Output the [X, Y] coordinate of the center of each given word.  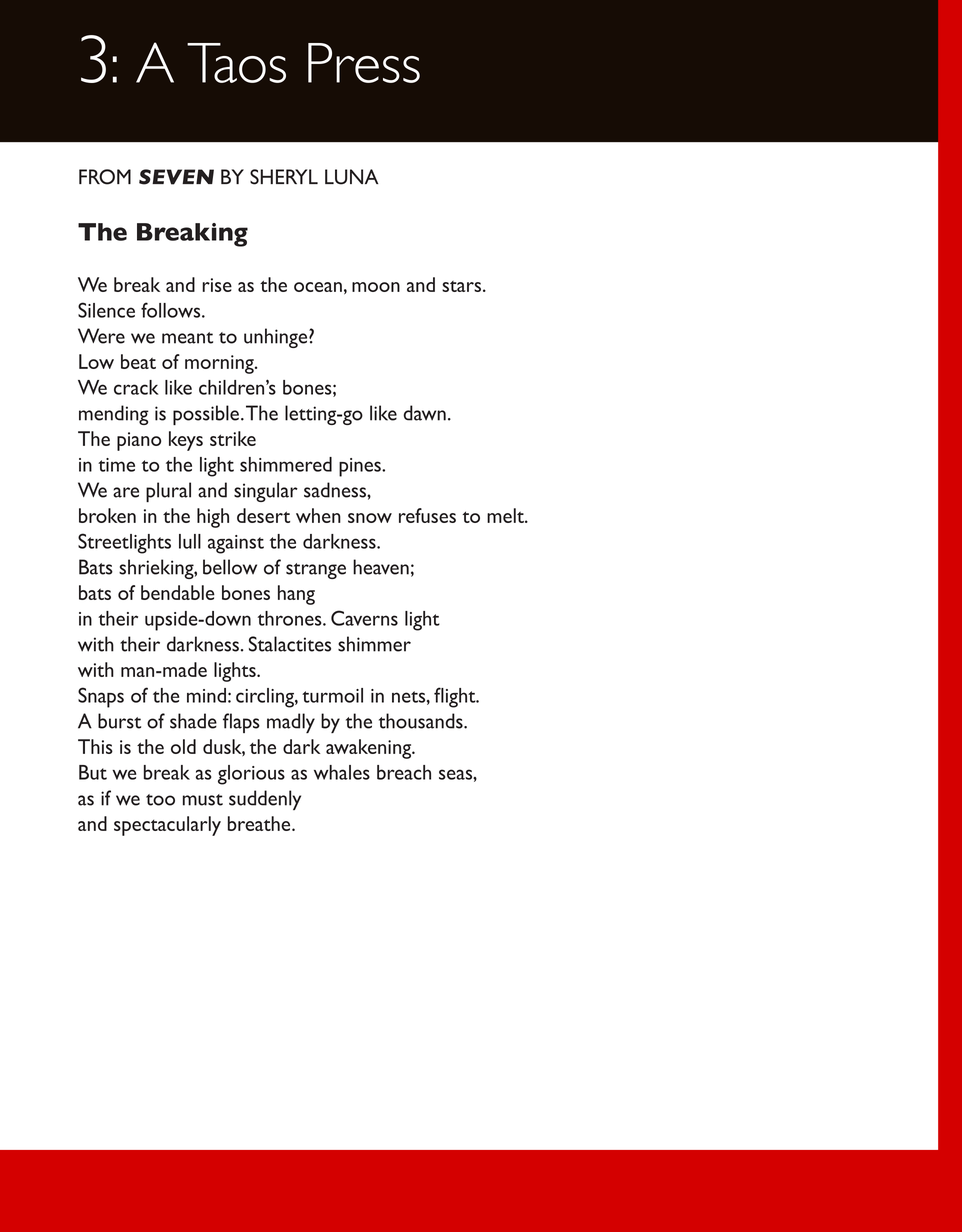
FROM [105, 177]
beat [138, 361]
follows [172, 310]
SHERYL [284, 177]
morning [220, 364]
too [160, 800]
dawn [424, 413]
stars [461, 286]
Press [364, 63]
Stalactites [290, 644]
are [126, 492]
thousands [422, 721]
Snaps [101, 697]
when [318, 515]
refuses [427, 515]
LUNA [351, 177]
